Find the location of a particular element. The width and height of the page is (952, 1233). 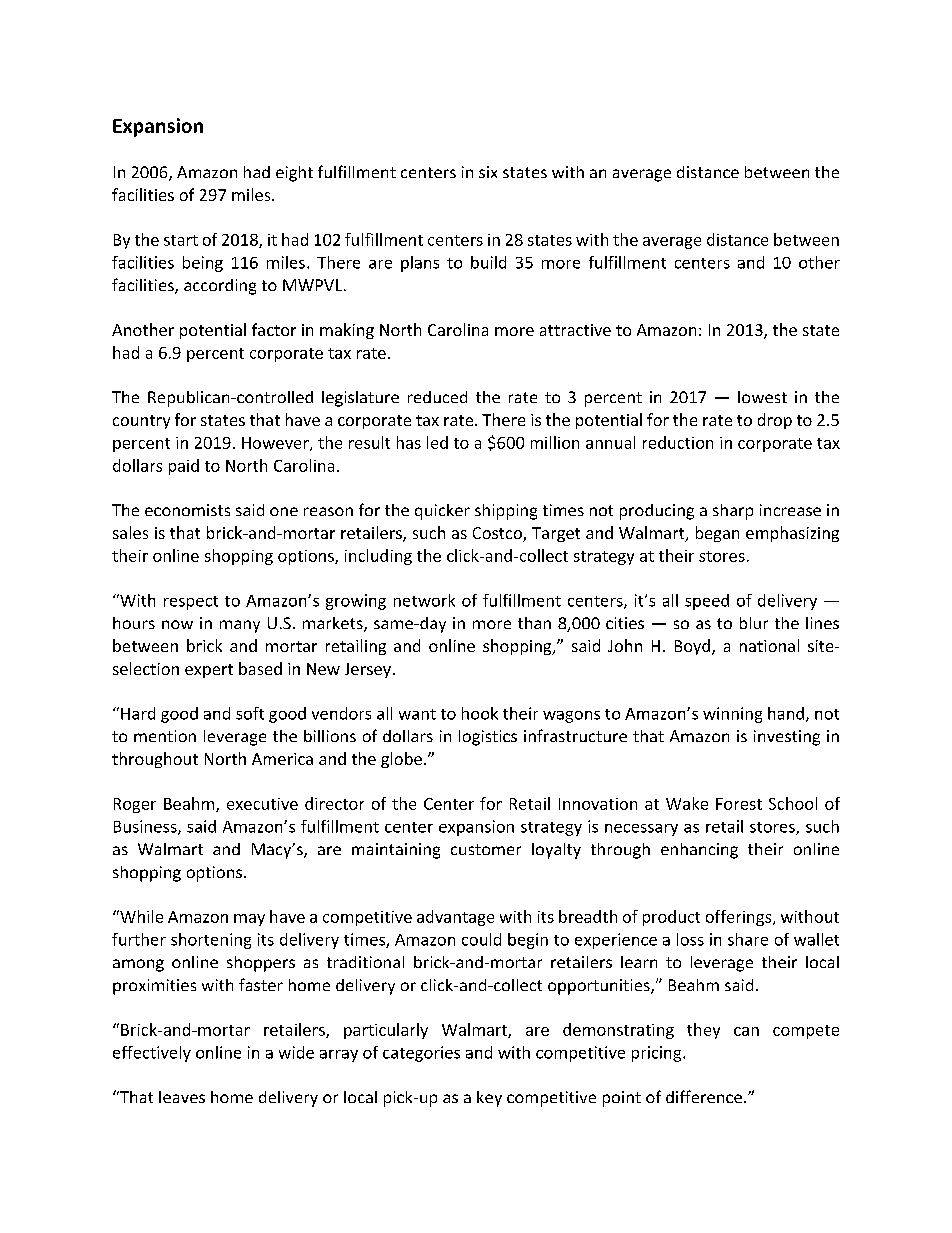

than is located at coordinates (534, 623).
